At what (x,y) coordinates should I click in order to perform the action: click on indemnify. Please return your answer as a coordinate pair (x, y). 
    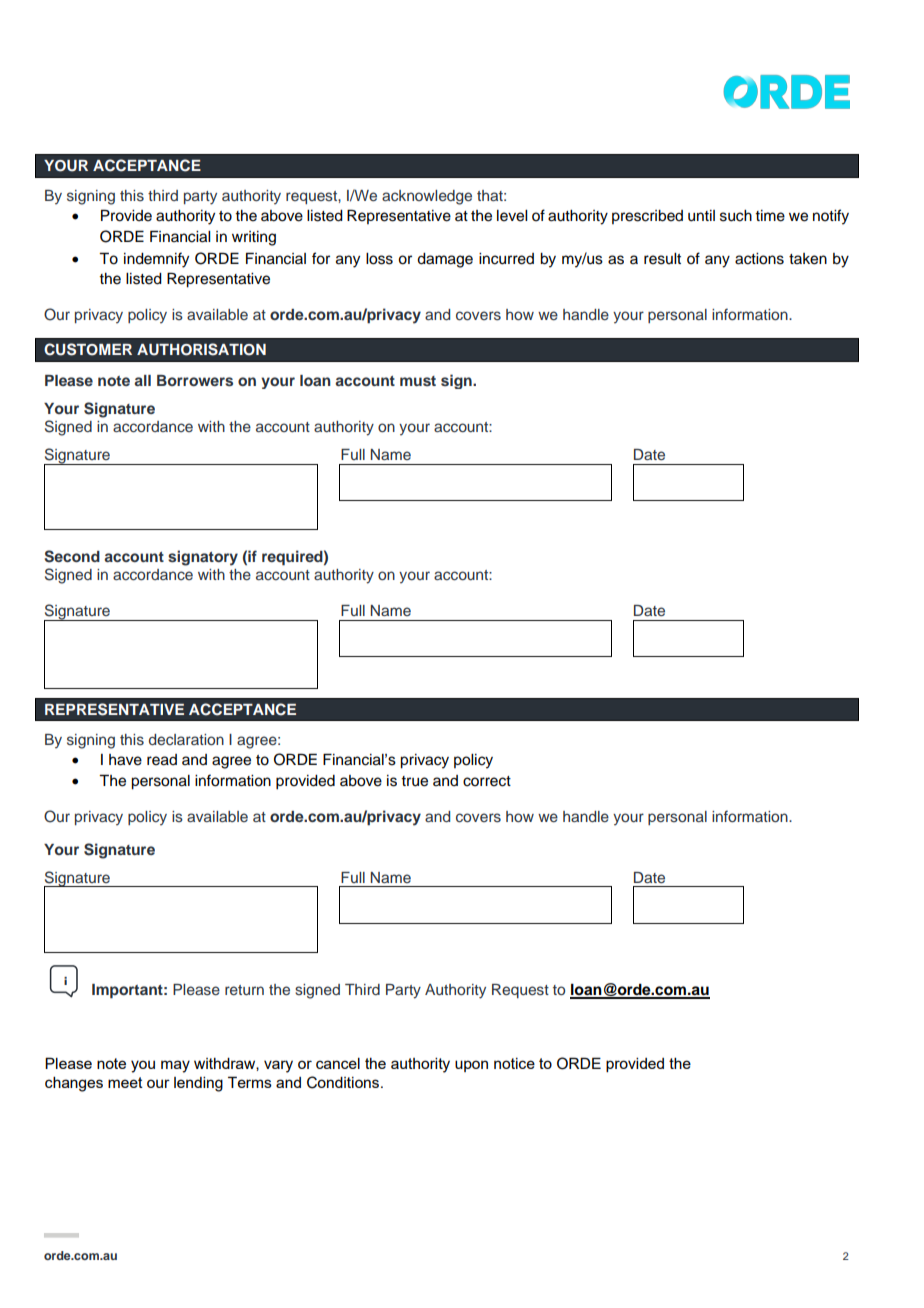
    Looking at the image, I should click on (156, 260).
